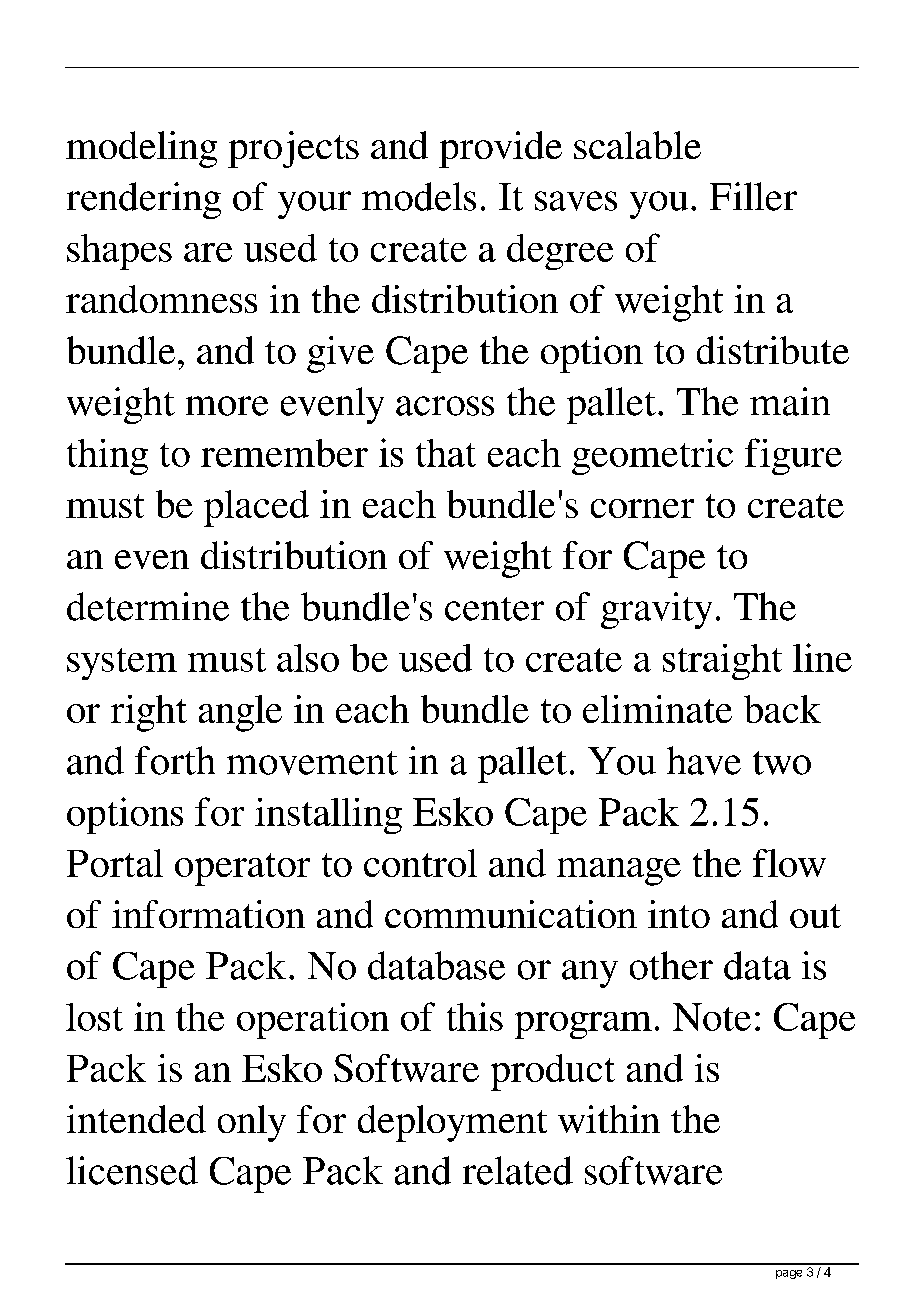  What do you see at coordinates (753, 196) in the page?
I see `Filler` at bounding box center [753, 196].
